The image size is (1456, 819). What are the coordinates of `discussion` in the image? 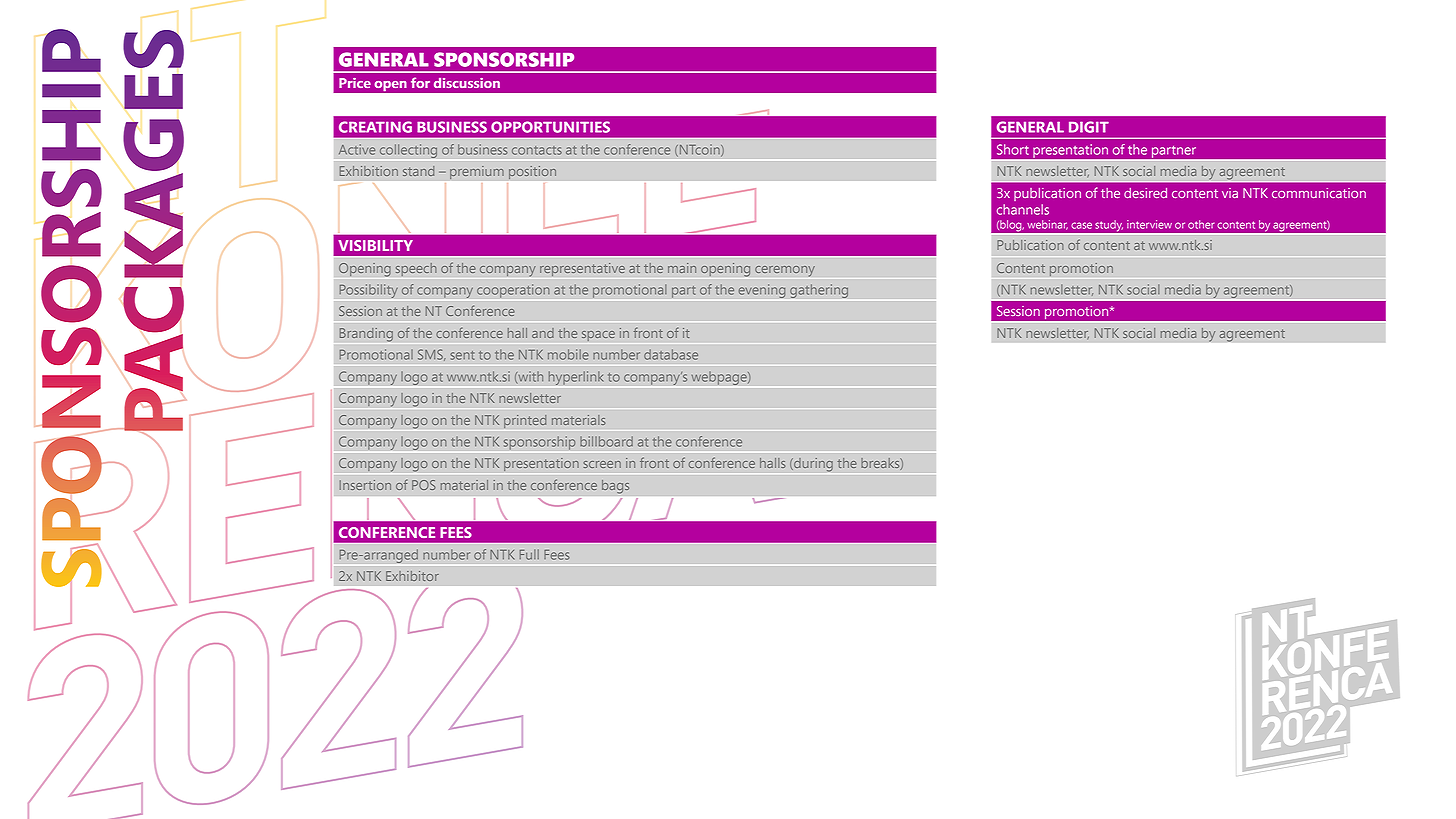 It's located at (467, 83).
